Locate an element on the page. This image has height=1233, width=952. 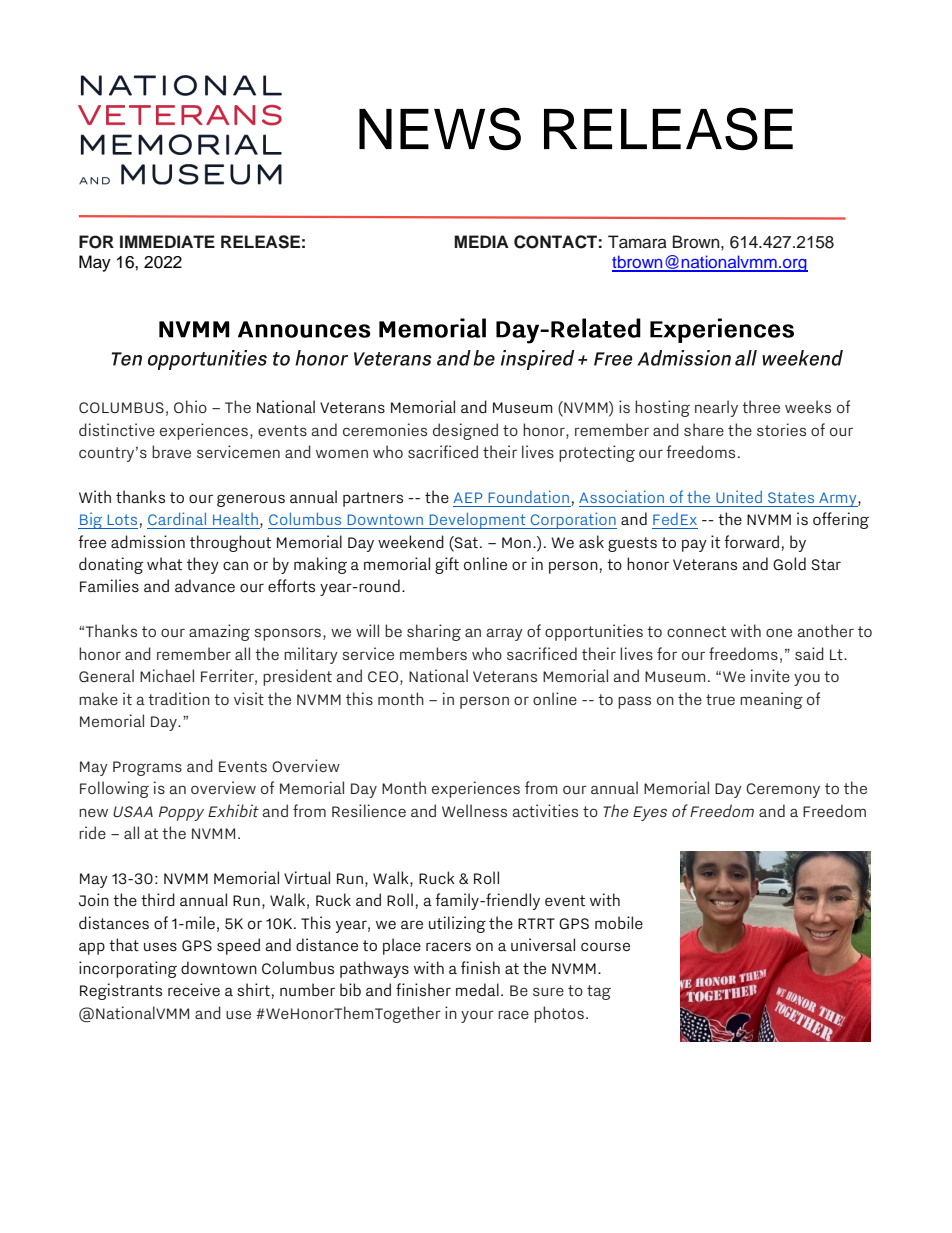
AEP is located at coordinates (468, 497).
